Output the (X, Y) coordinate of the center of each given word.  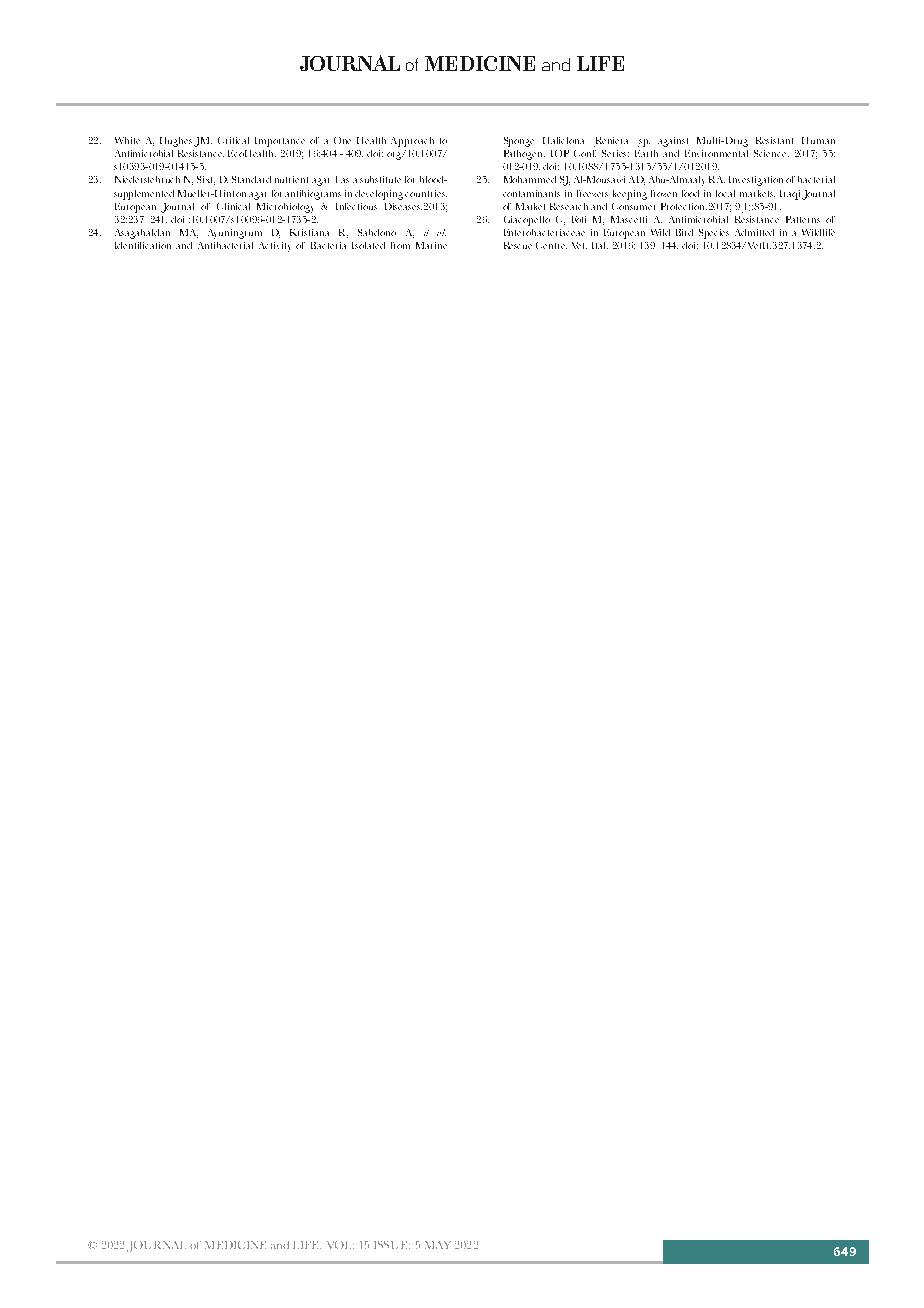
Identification (143, 245)
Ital (600, 245)
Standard (251, 179)
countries (426, 193)
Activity (274, 247)
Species (714, 234)
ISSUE (392, 1245)
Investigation (756, 181)
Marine (431, 245)
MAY (438, 1245)
